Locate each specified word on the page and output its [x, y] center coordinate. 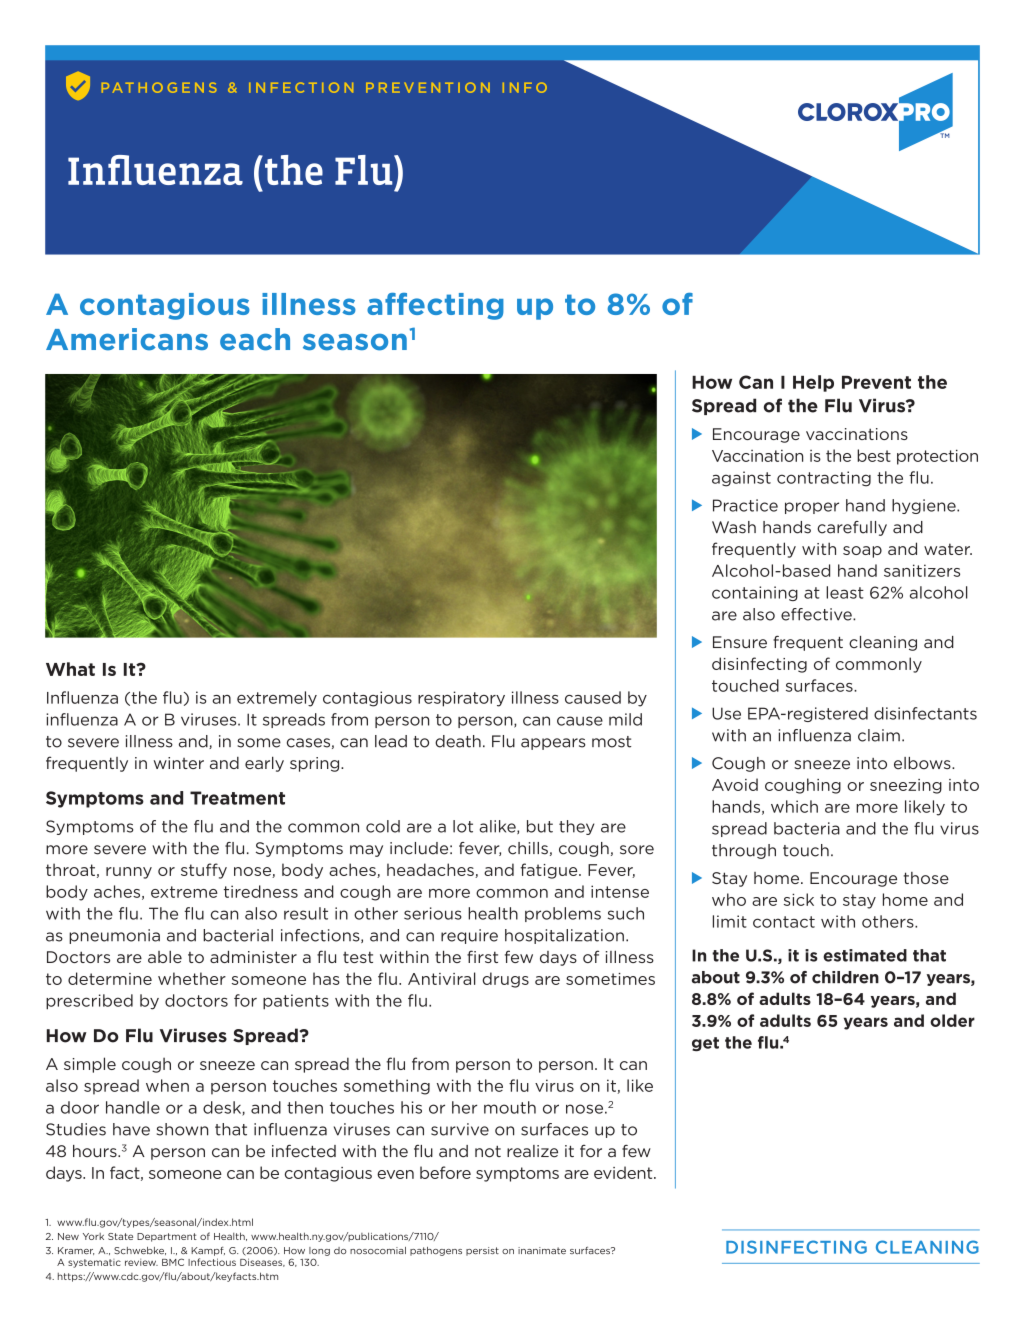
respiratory [461, 699]
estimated [865, 955]
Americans [127, 339]
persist [482, 1251]
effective [817, 614]
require [469, 936]
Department [167, 1237]
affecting [435, 306]
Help [813, 383]
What [70, 669]
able [165, 957]
